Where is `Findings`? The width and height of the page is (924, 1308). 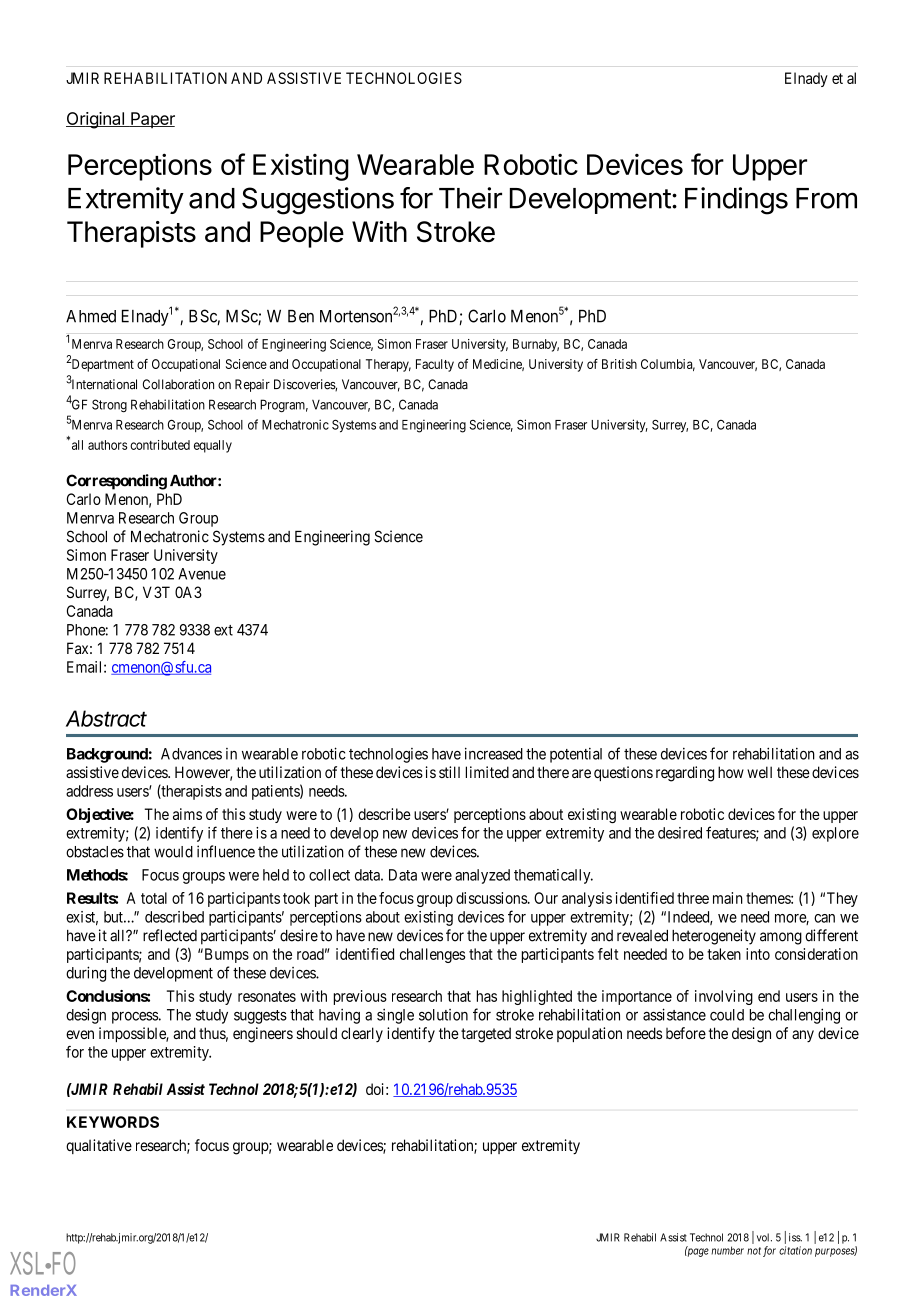
Findings is located at coordinates (736, 201).
